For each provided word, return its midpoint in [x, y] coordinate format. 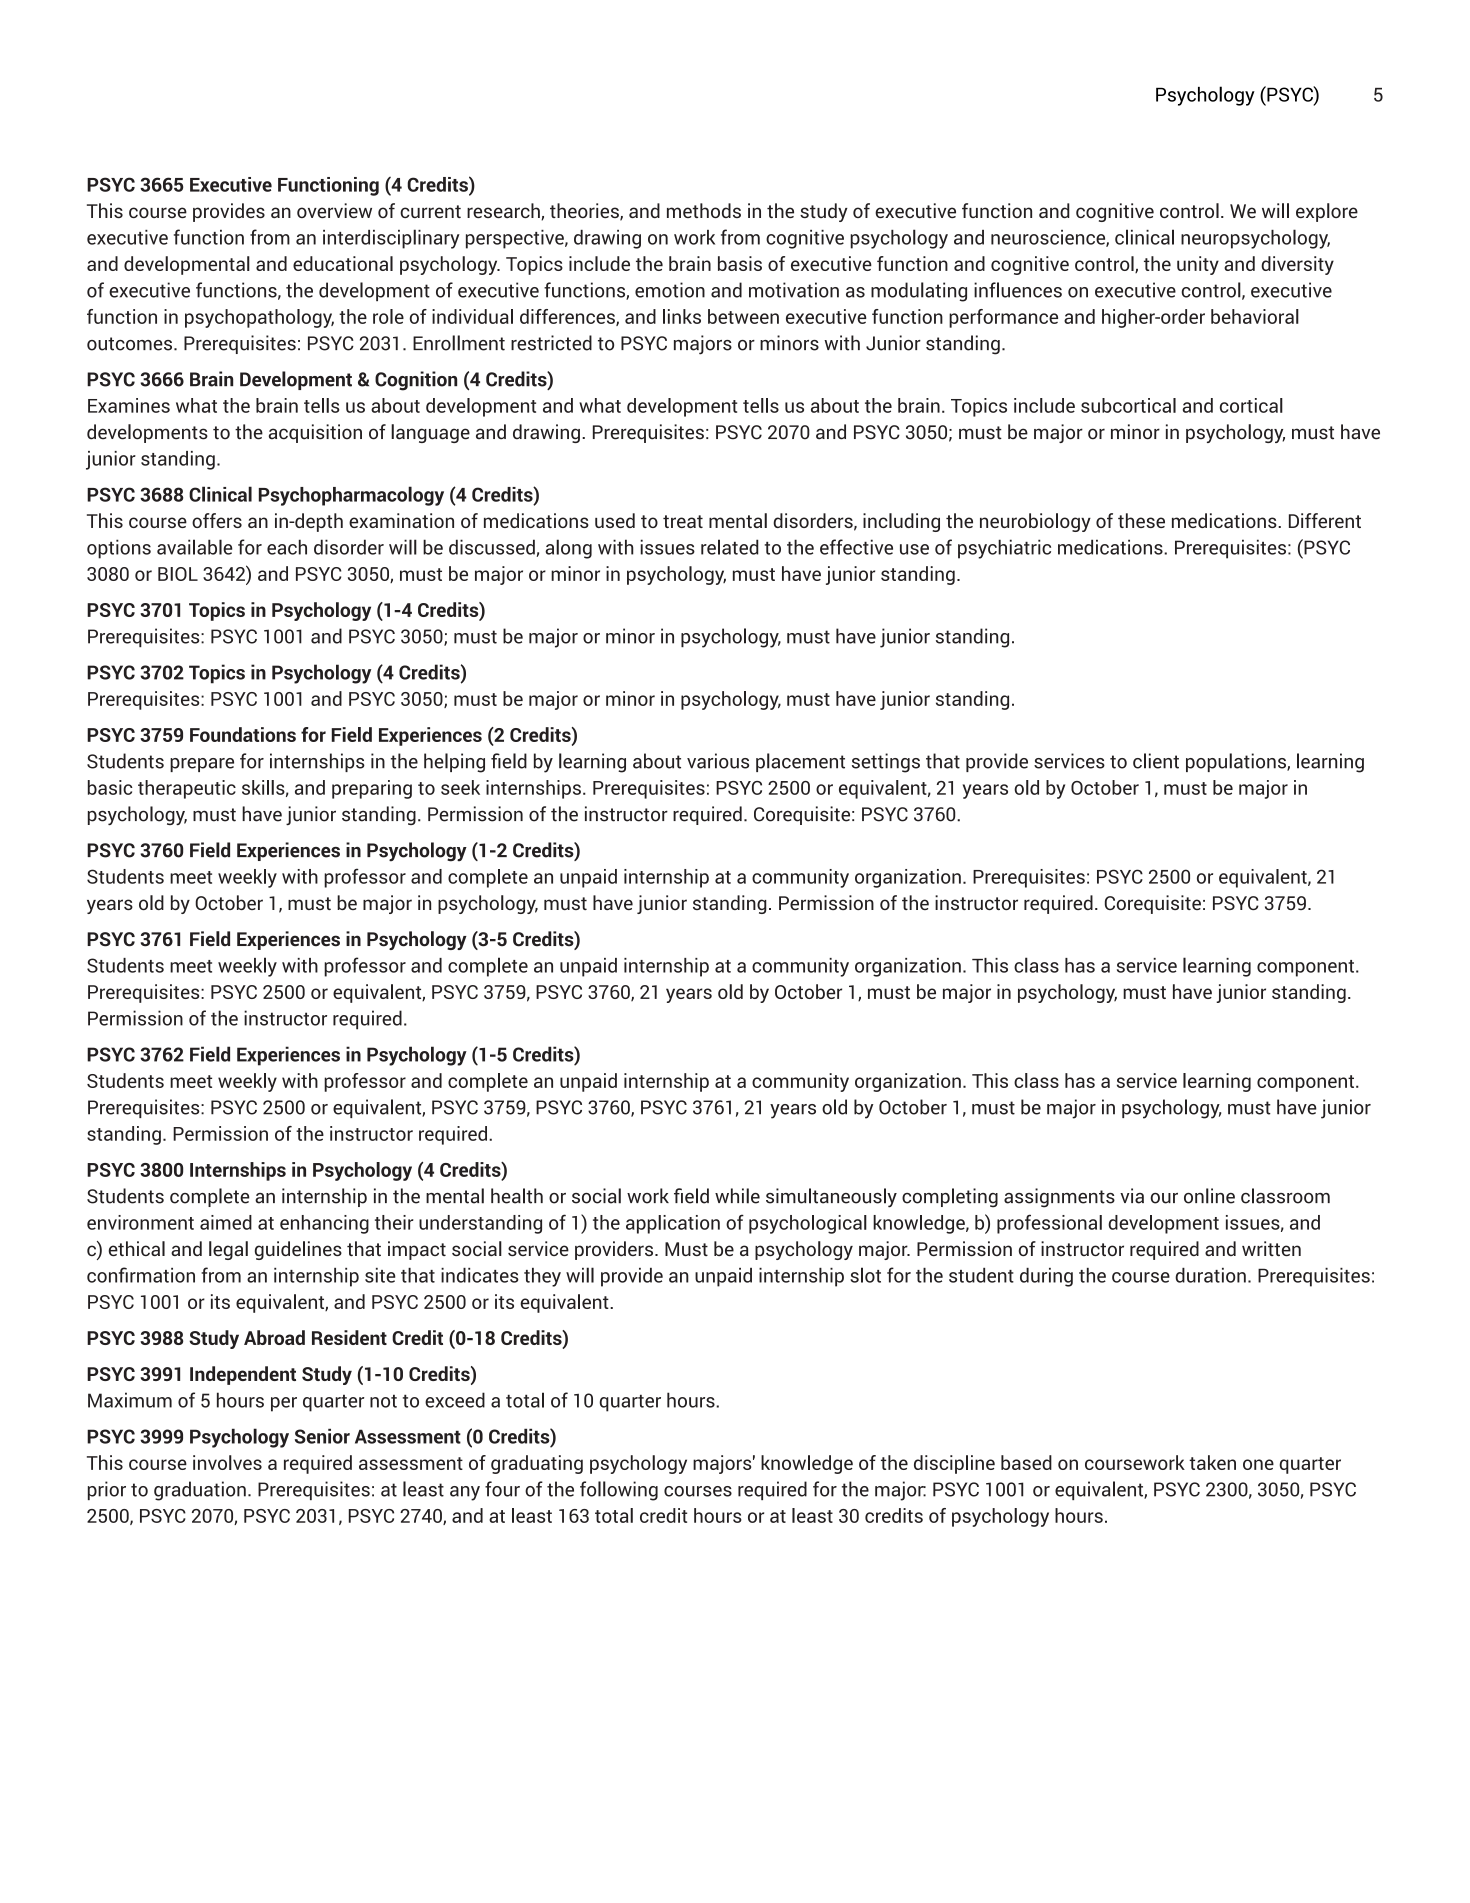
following [619, 1491]
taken [1212, 1462]
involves [227, 1462]
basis [740, 263]
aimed [226, 1222]
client [1156, 761]
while [737, 1196]
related [730, 547]
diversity [1297, 265]
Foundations [243, 734]
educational [343, 263]
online [1209, 1196]
